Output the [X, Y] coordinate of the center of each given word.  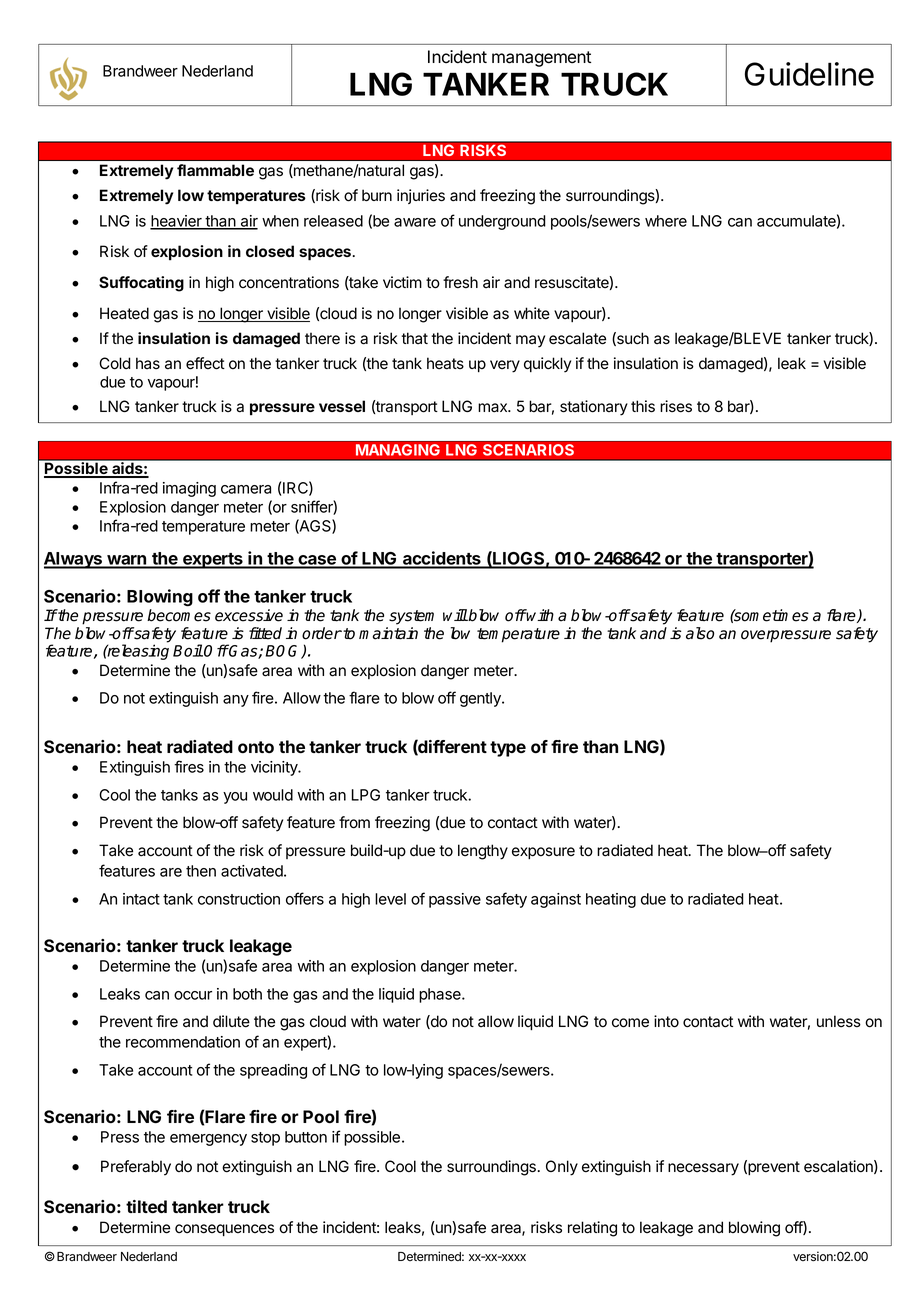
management [541, 59]
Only [562, 1168]
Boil [188, 650]
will [455, 615]
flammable [215, 170]
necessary [703, 1169]
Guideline [809, 74]
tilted [146, 1206]
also [700, 633]
